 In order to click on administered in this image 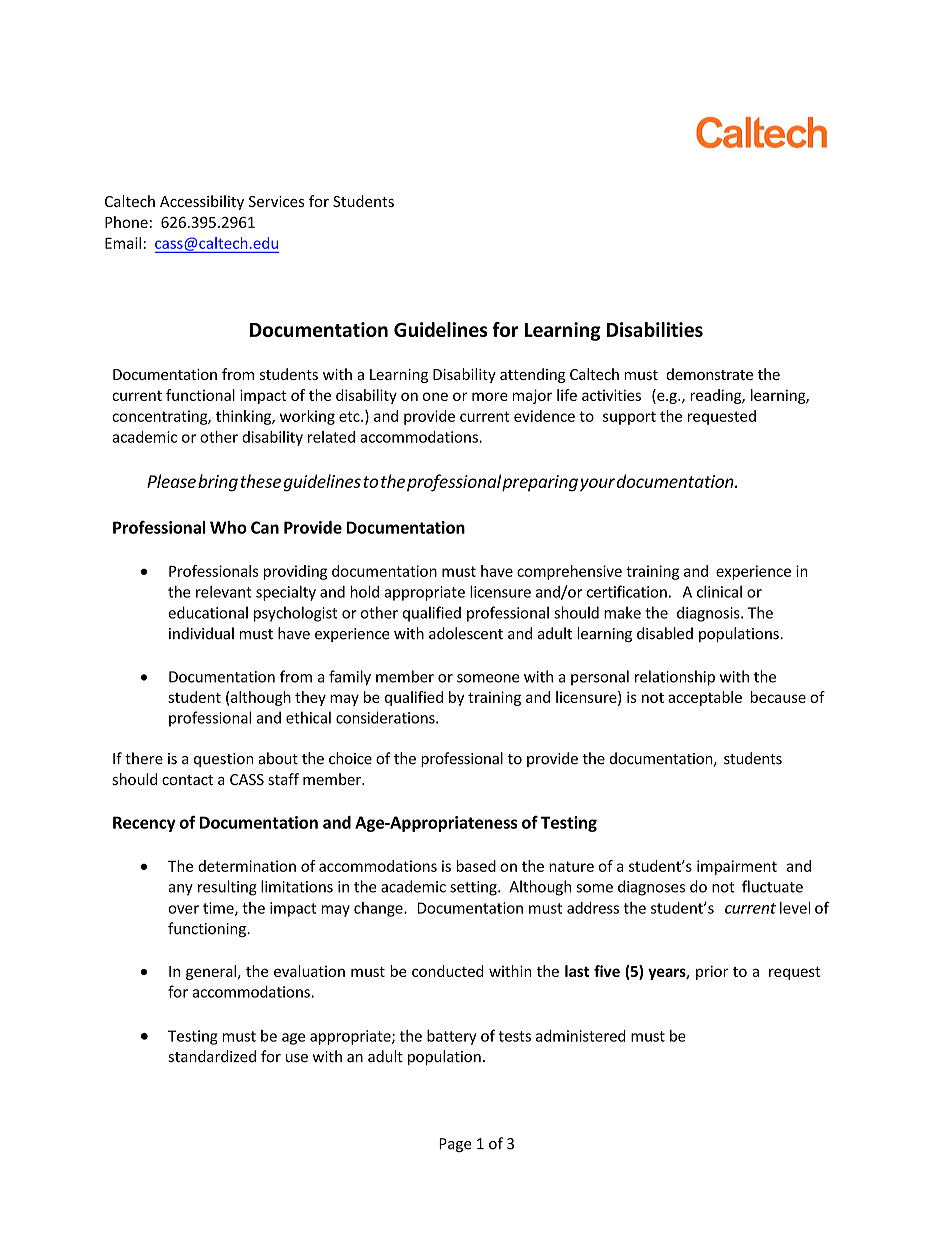, I will do `click(581, 1036)`.
